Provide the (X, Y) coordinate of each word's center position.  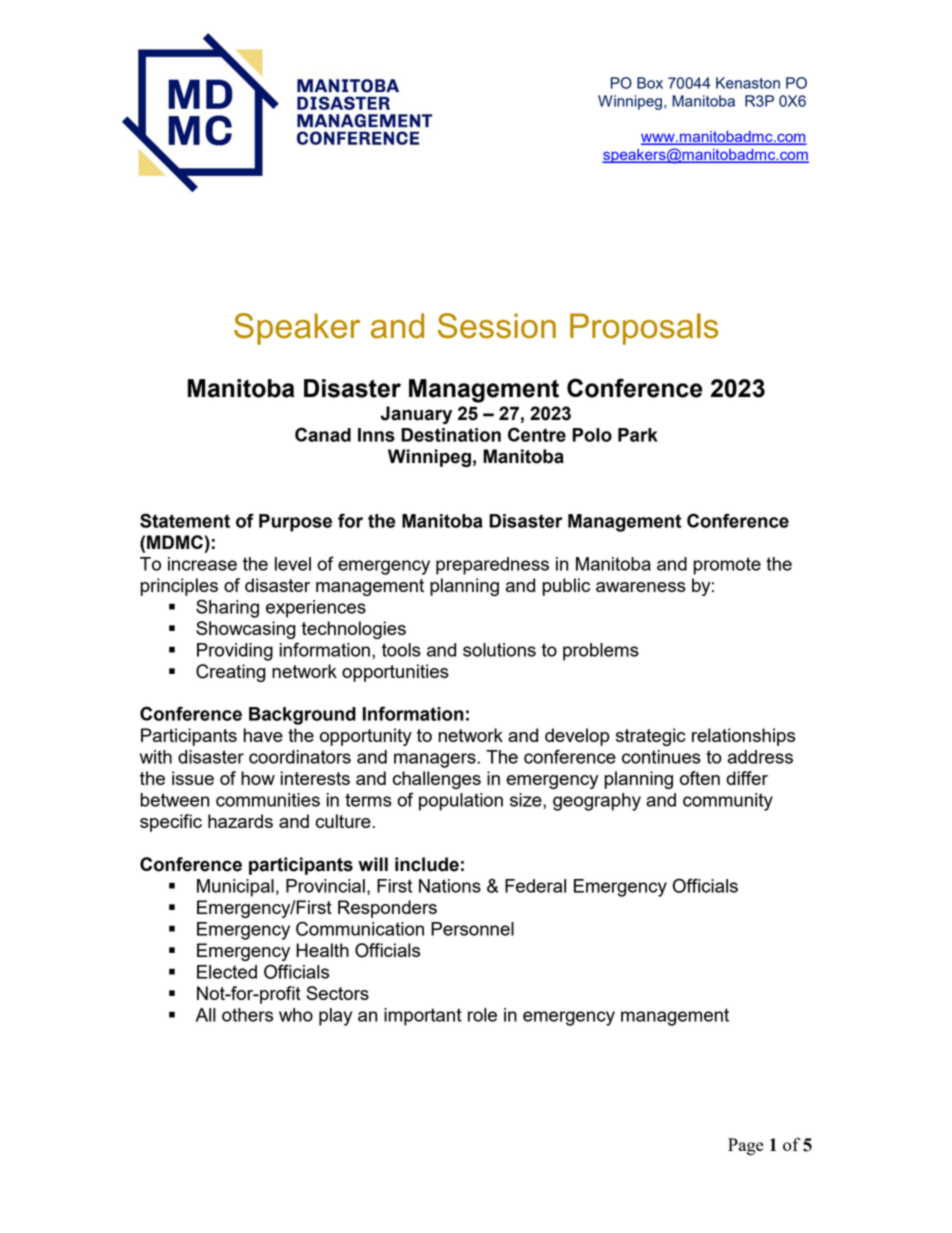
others (247, 1015)
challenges (437, 780)
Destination (451, 435)
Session (497, 326)
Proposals (644, 329)
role (482, 1015)
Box (650, 83)
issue (193, 778)
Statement (185, 520)
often (700, 778)
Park (638, 435)
